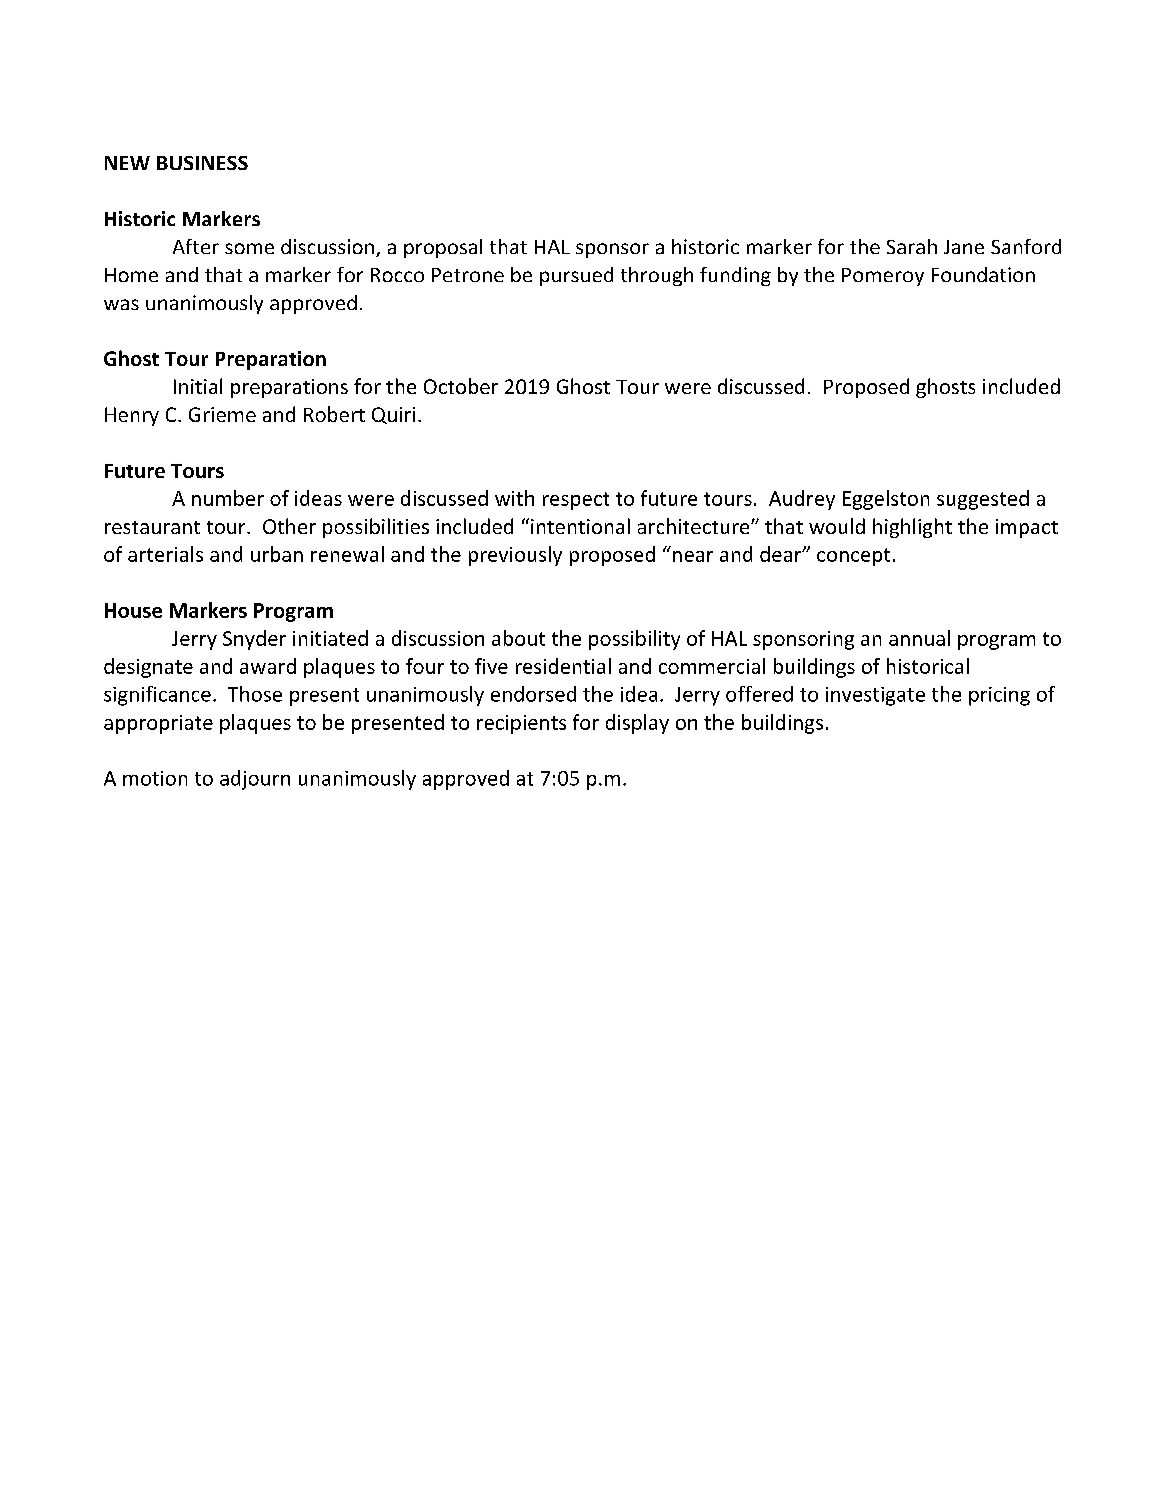 The image size is (1169, 1512). What do you see at coordinates (443, 248) in the screenshot?
I see `proposal` at bounding box center [443, 248].
